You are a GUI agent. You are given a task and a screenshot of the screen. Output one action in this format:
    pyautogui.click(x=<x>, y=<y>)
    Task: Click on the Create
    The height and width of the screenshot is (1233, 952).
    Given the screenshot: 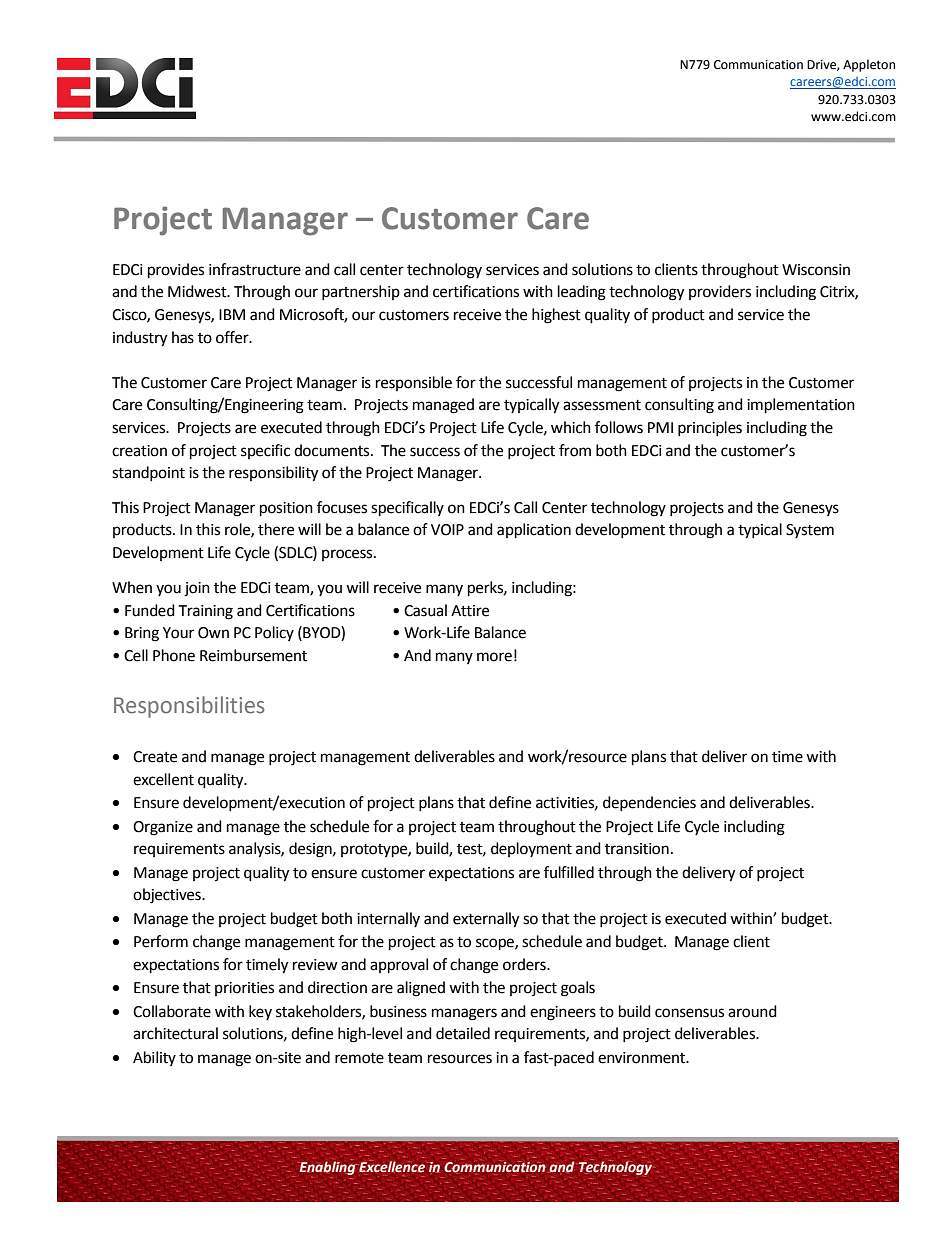 What is the action you would take?
    pyautogui.click(x=155, y=757)
